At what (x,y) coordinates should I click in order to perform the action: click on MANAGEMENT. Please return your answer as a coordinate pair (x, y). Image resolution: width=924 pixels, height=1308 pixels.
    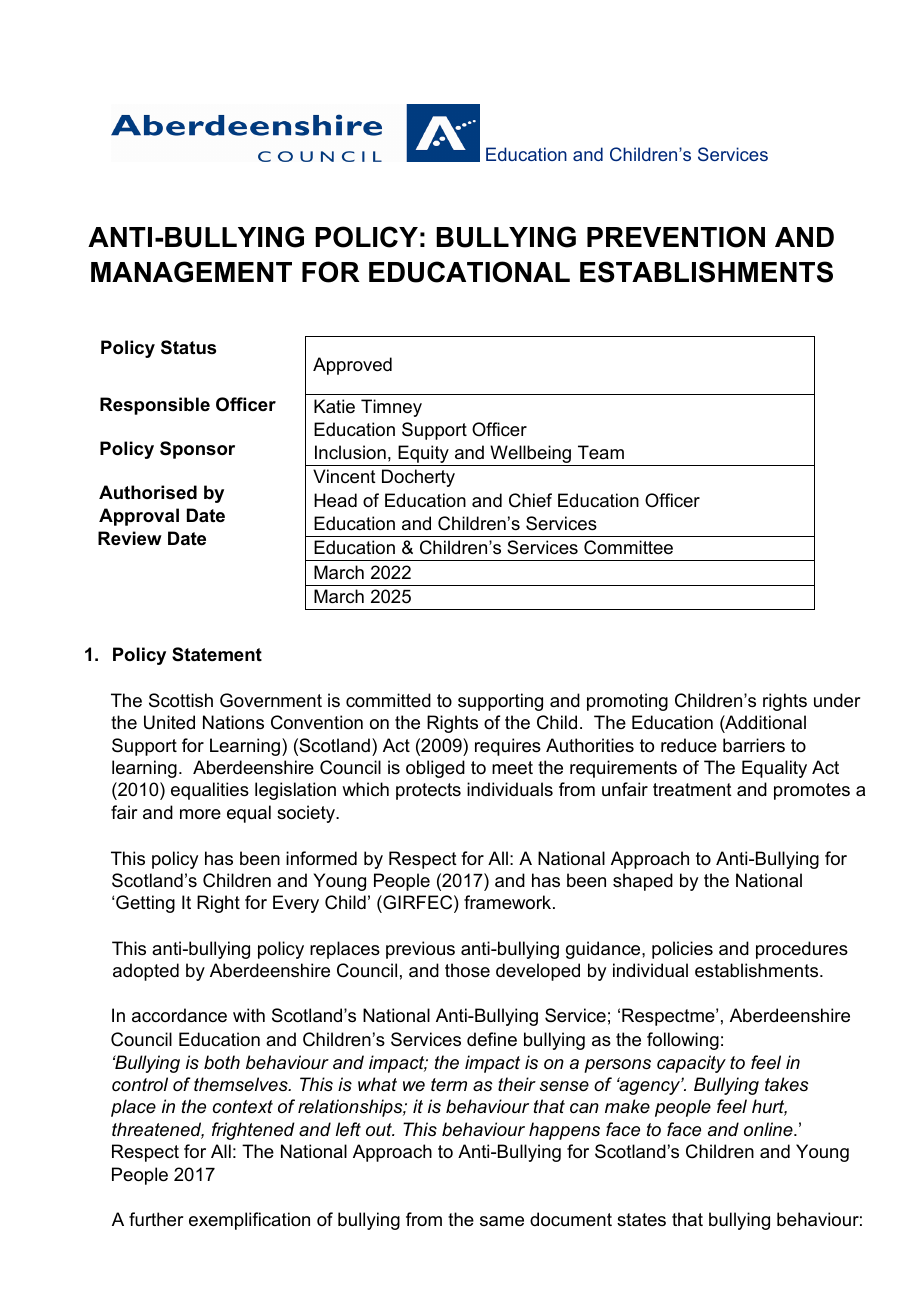
    Looking at the image, I should click on (191, 272).
